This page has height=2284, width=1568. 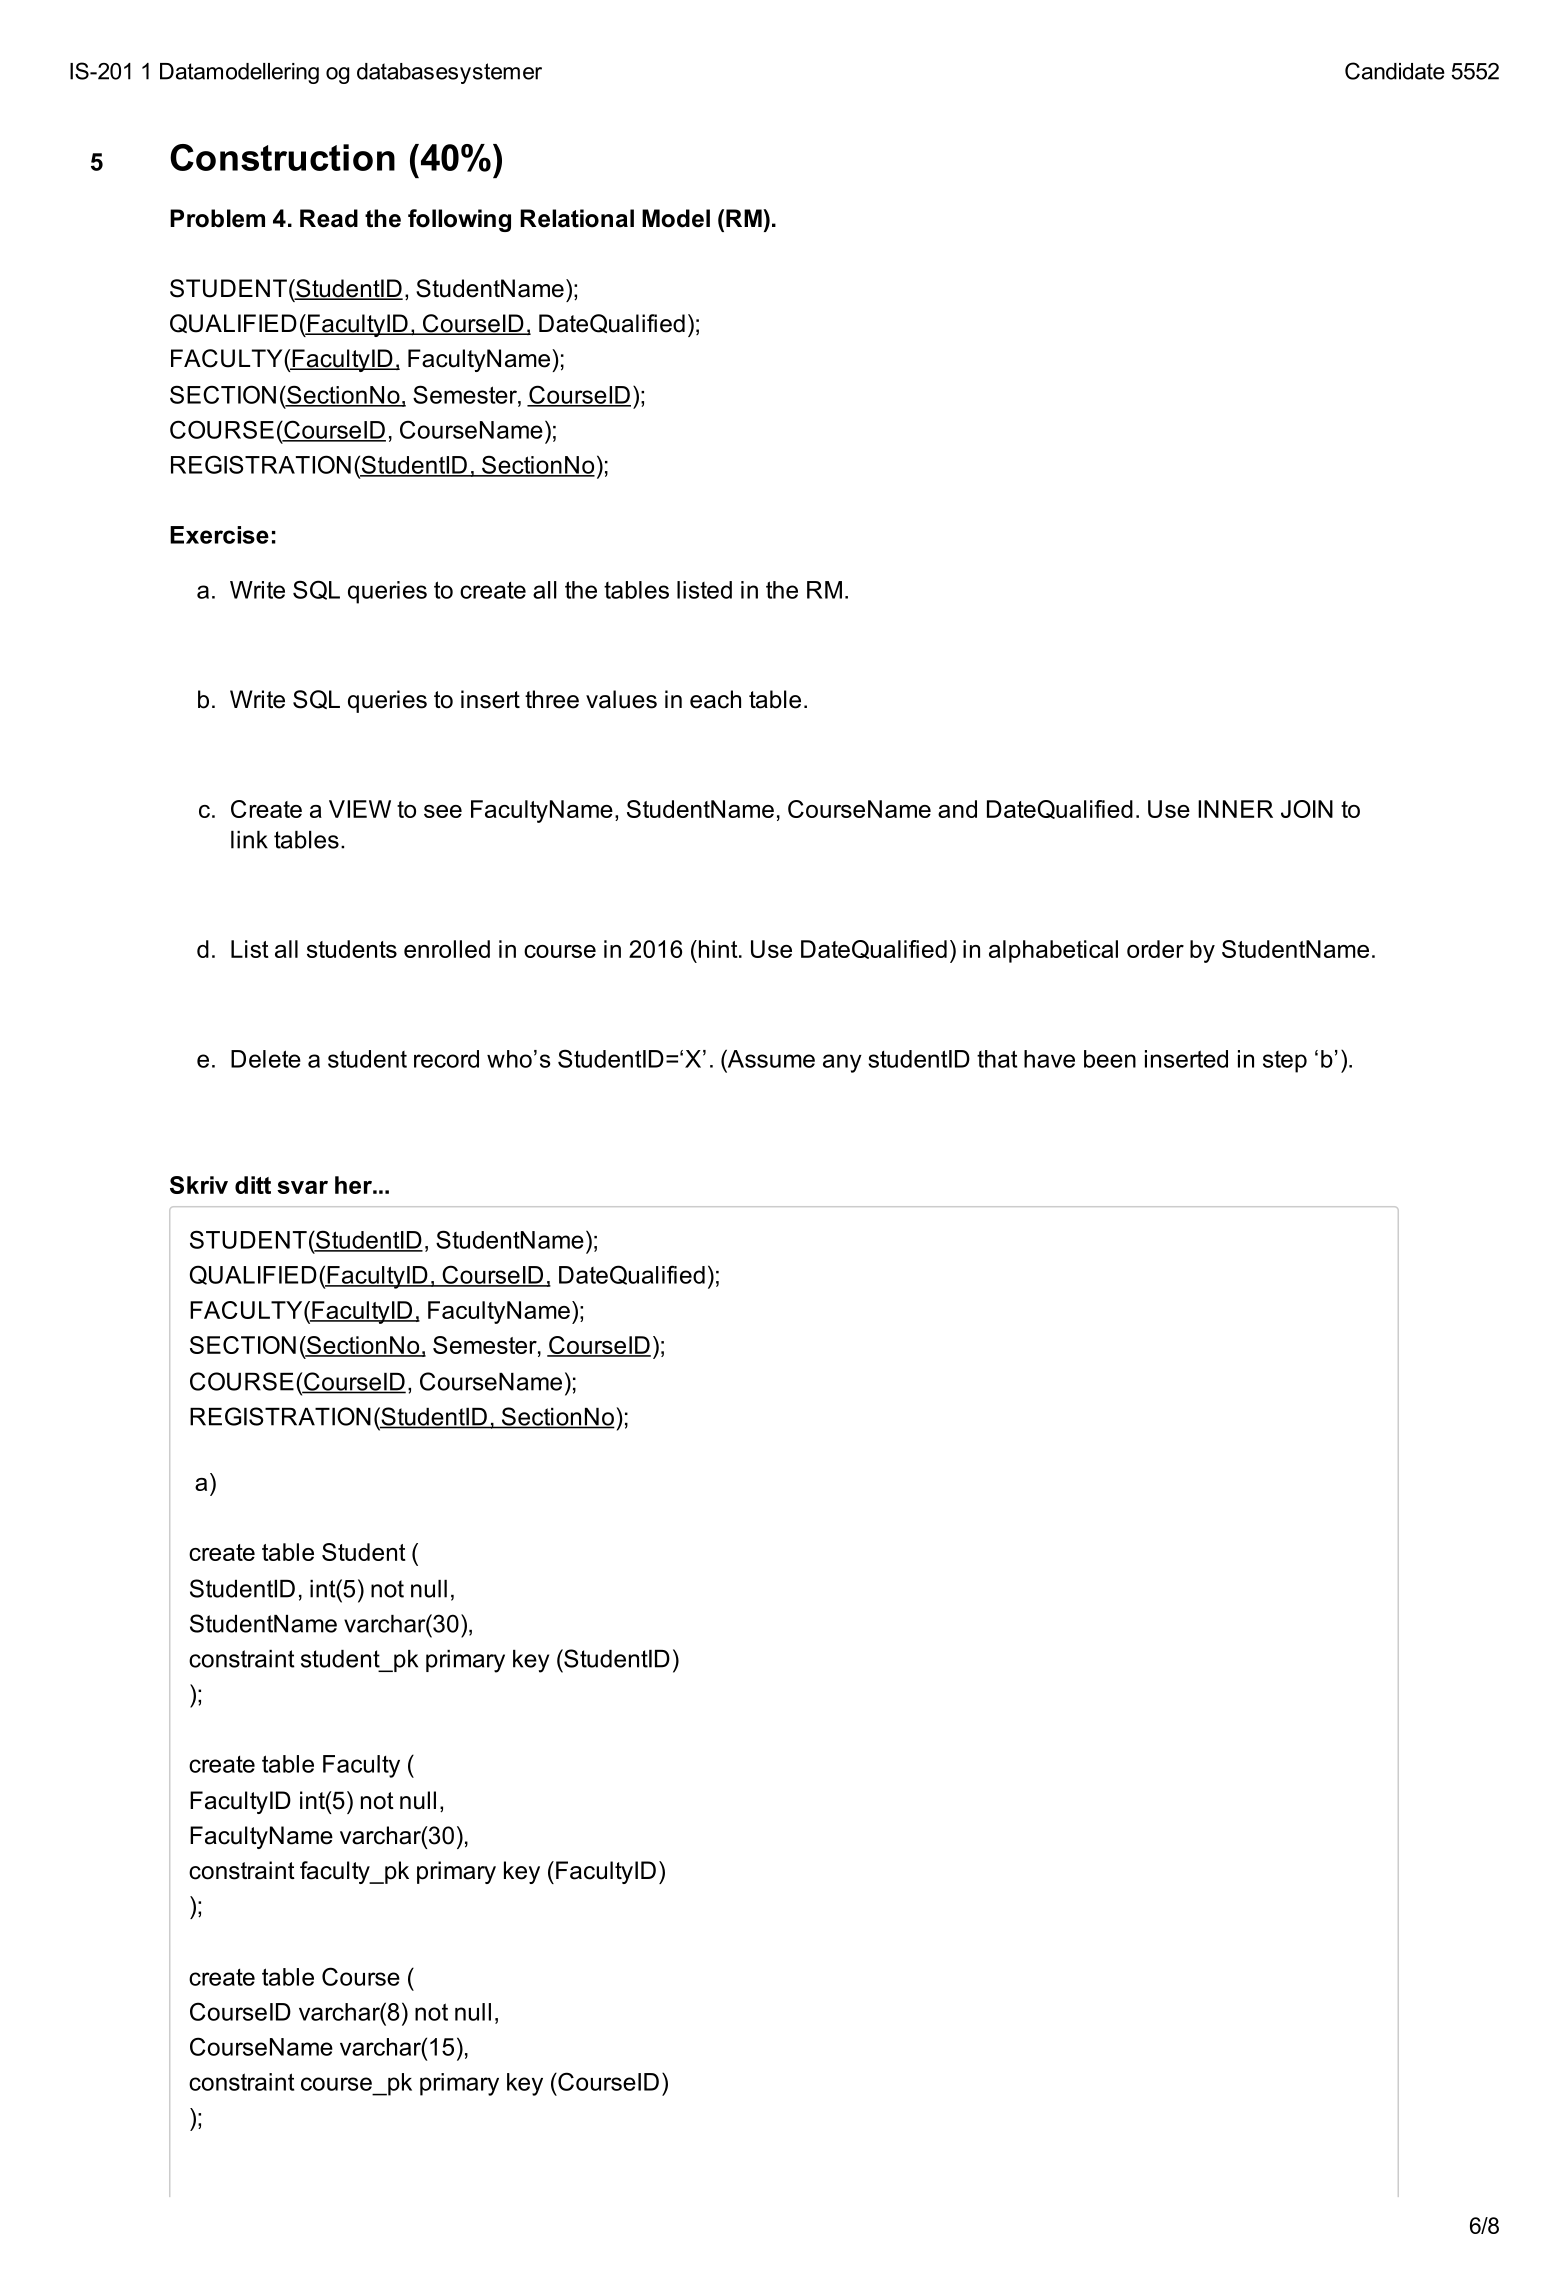 What do you see at coordinates (282, 157) in the page?
I see `Construction` at bounding box center [282, 157].
